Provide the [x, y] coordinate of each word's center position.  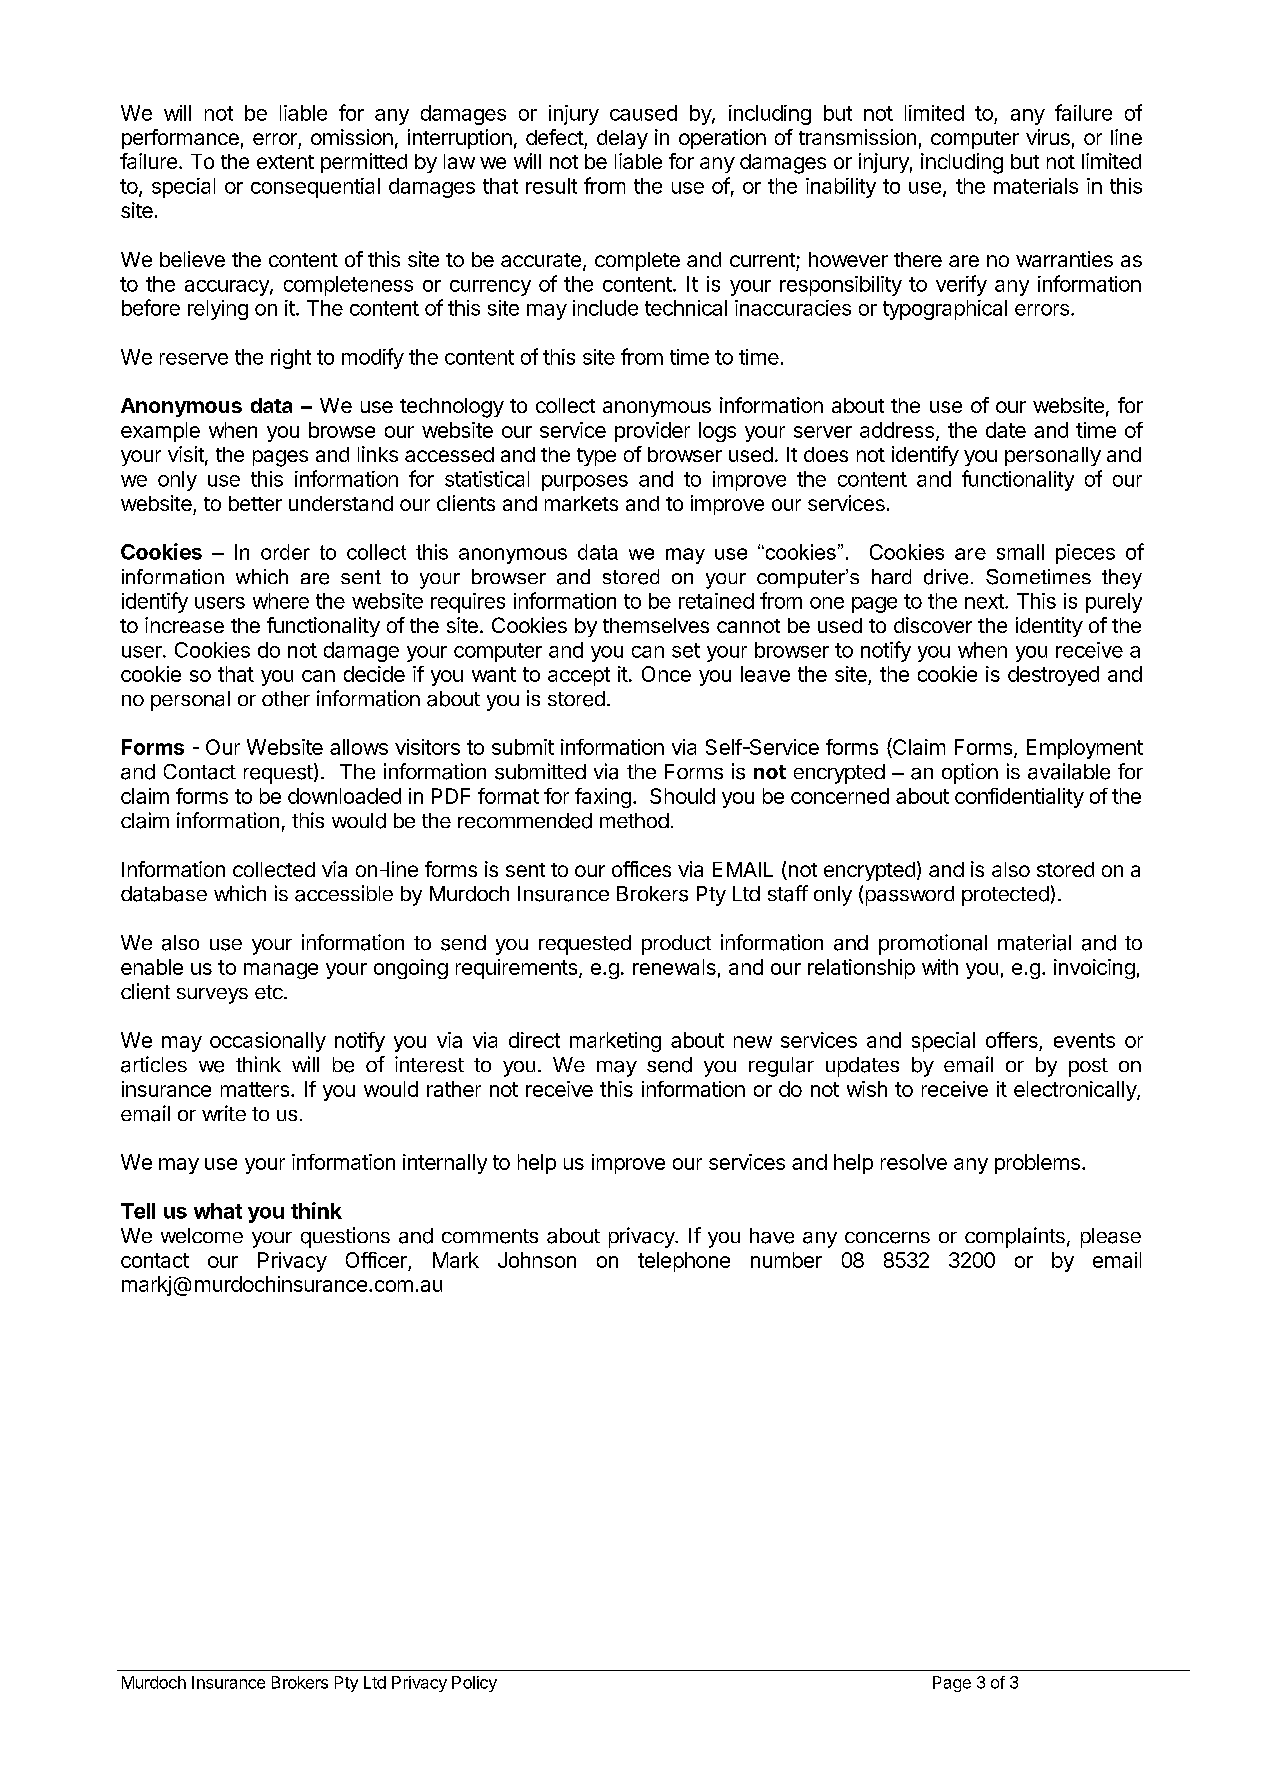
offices [641, 869]
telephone [684, 1262]
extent [285, 162]
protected [1005, 896]
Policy [474, 1684]
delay [622, 139]
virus [1048, 137]
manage [281, 971]
